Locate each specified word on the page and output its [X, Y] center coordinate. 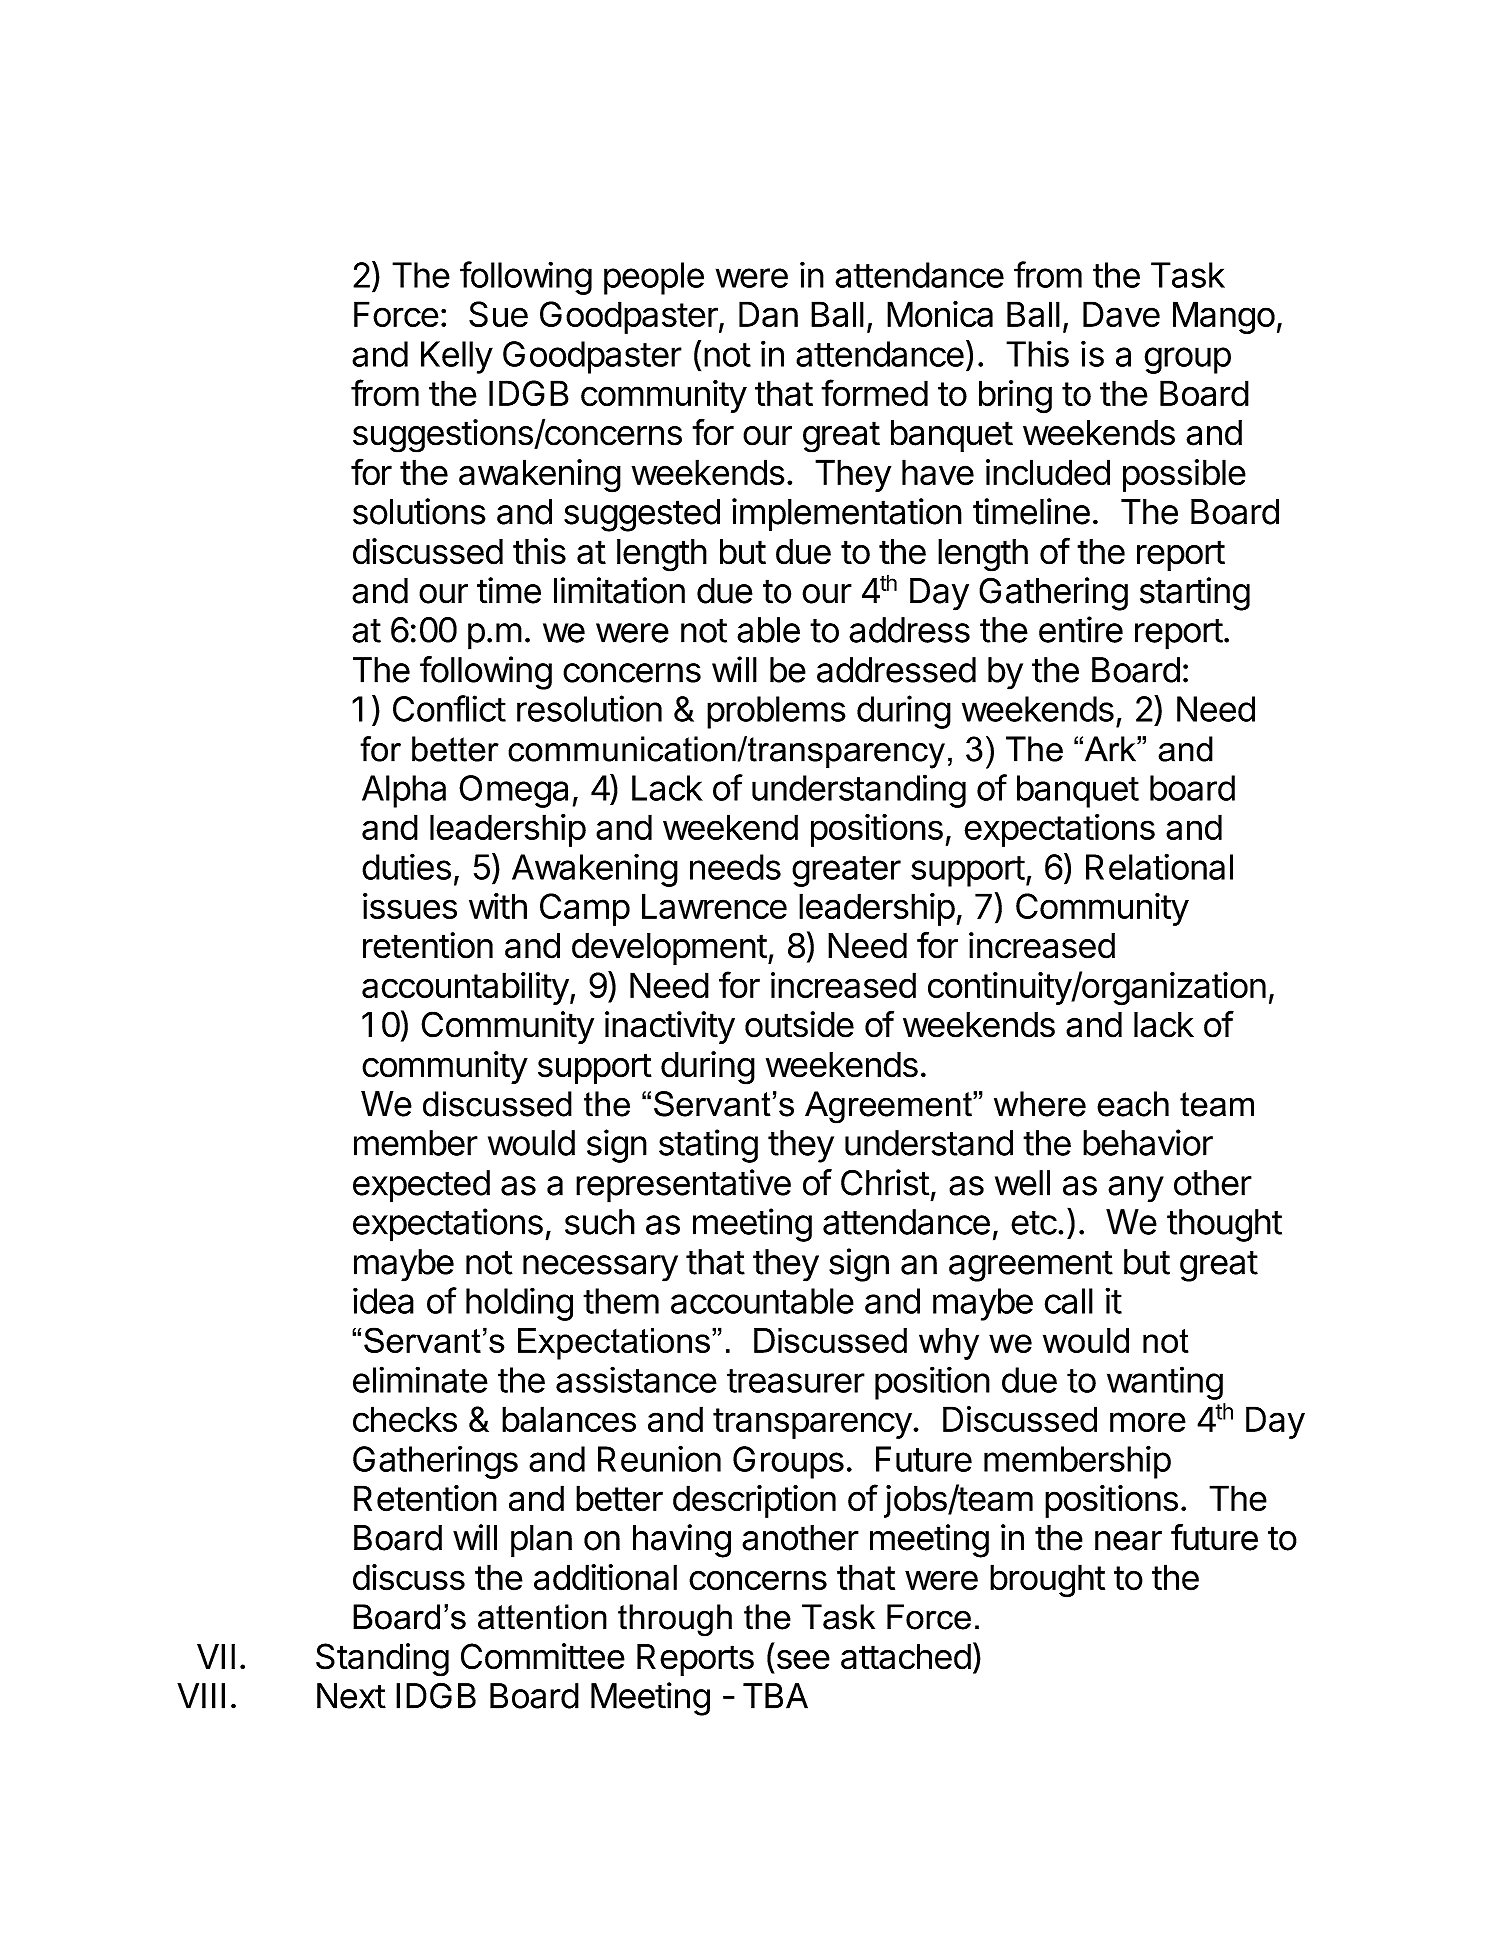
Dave [1121, 314]
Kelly [457, 357]
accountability [465, 988]
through [675, 1620]
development [669, 949]
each [1133, 1104]
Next [351, 1696]
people [654, 278]
